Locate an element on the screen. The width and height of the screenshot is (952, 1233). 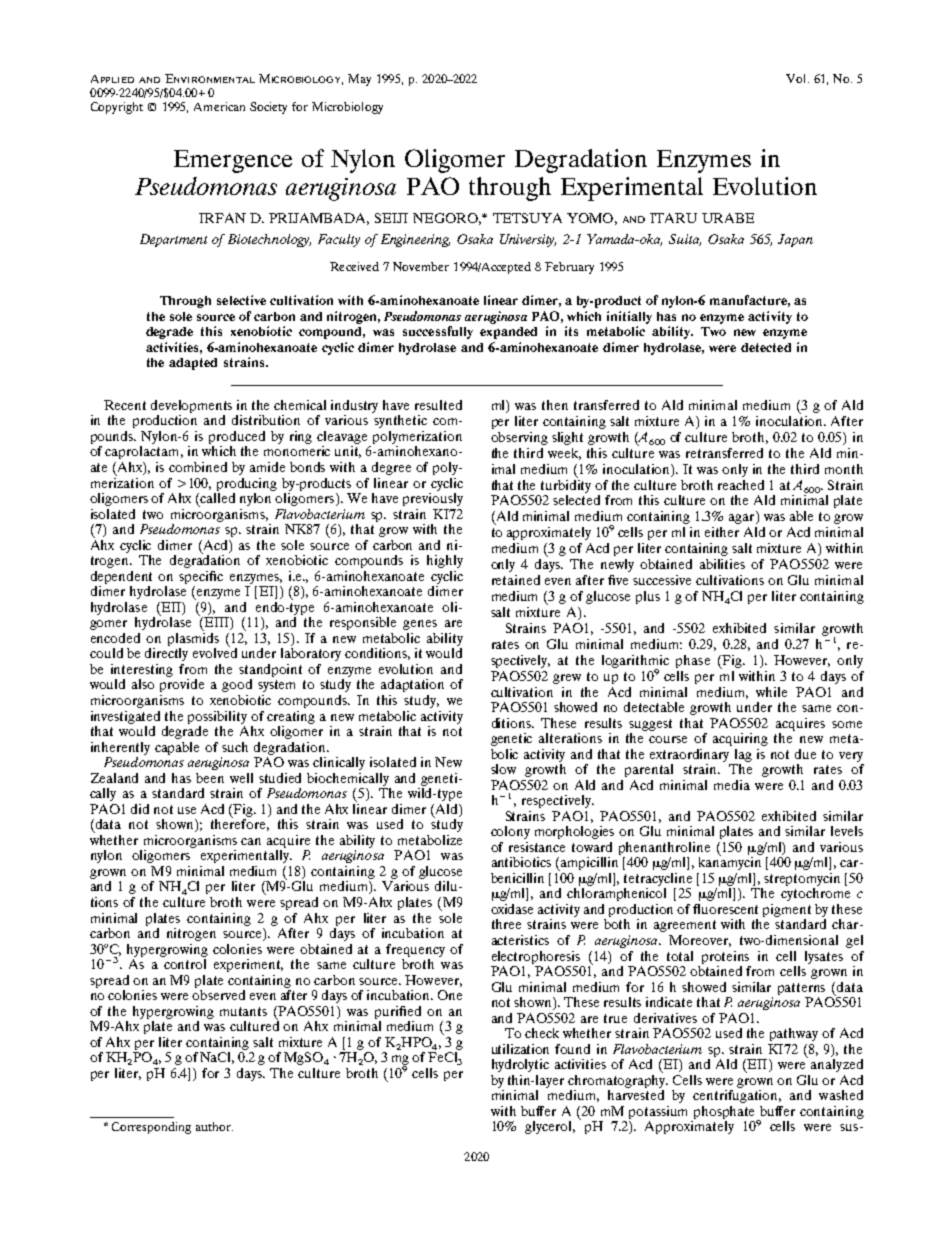
abilities is located at coordinates (722, 564).
